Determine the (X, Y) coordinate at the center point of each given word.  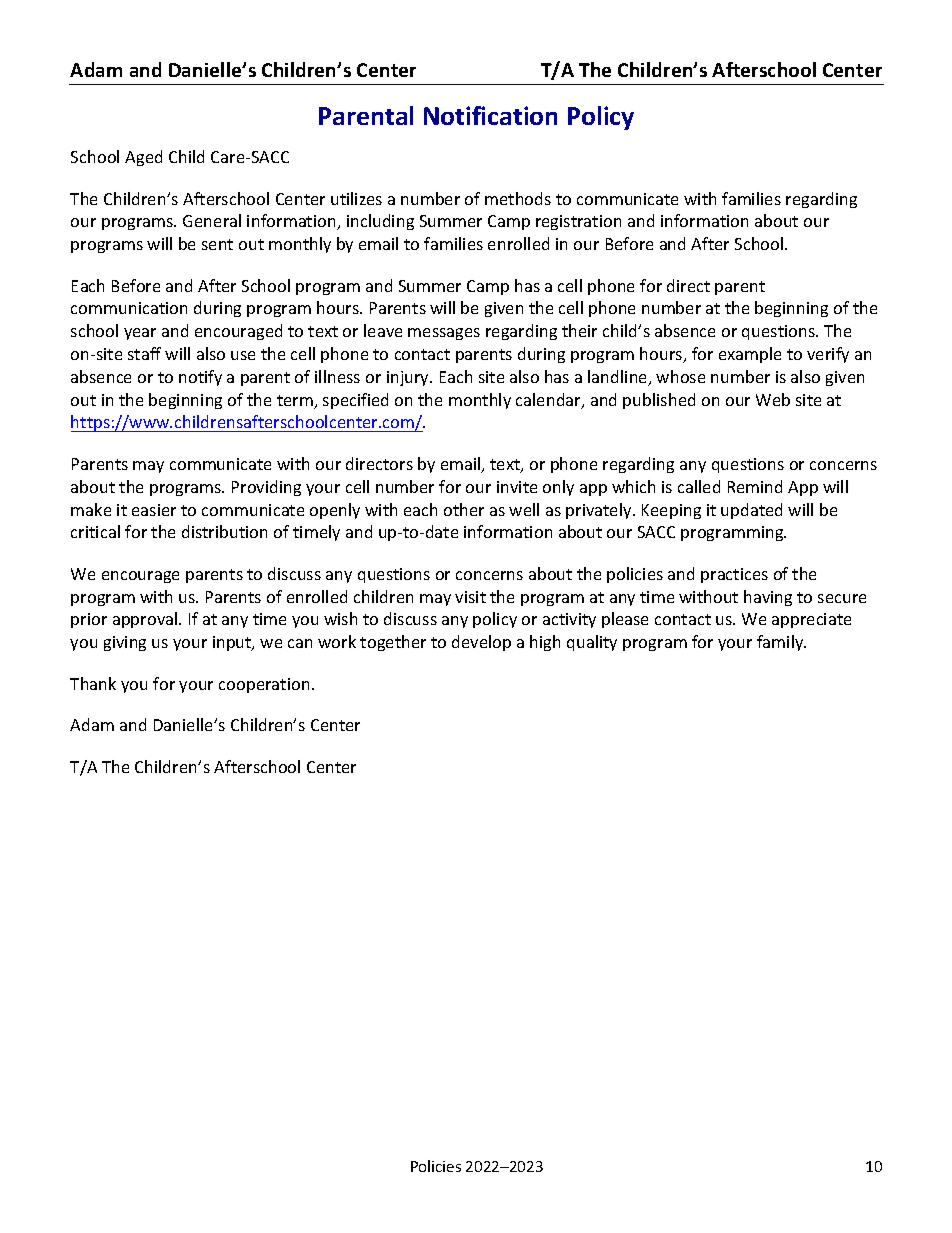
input (233, 643)
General (212, 220)
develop (481, 643)
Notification (490, 115)
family (781, 643)
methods (518, 198)
